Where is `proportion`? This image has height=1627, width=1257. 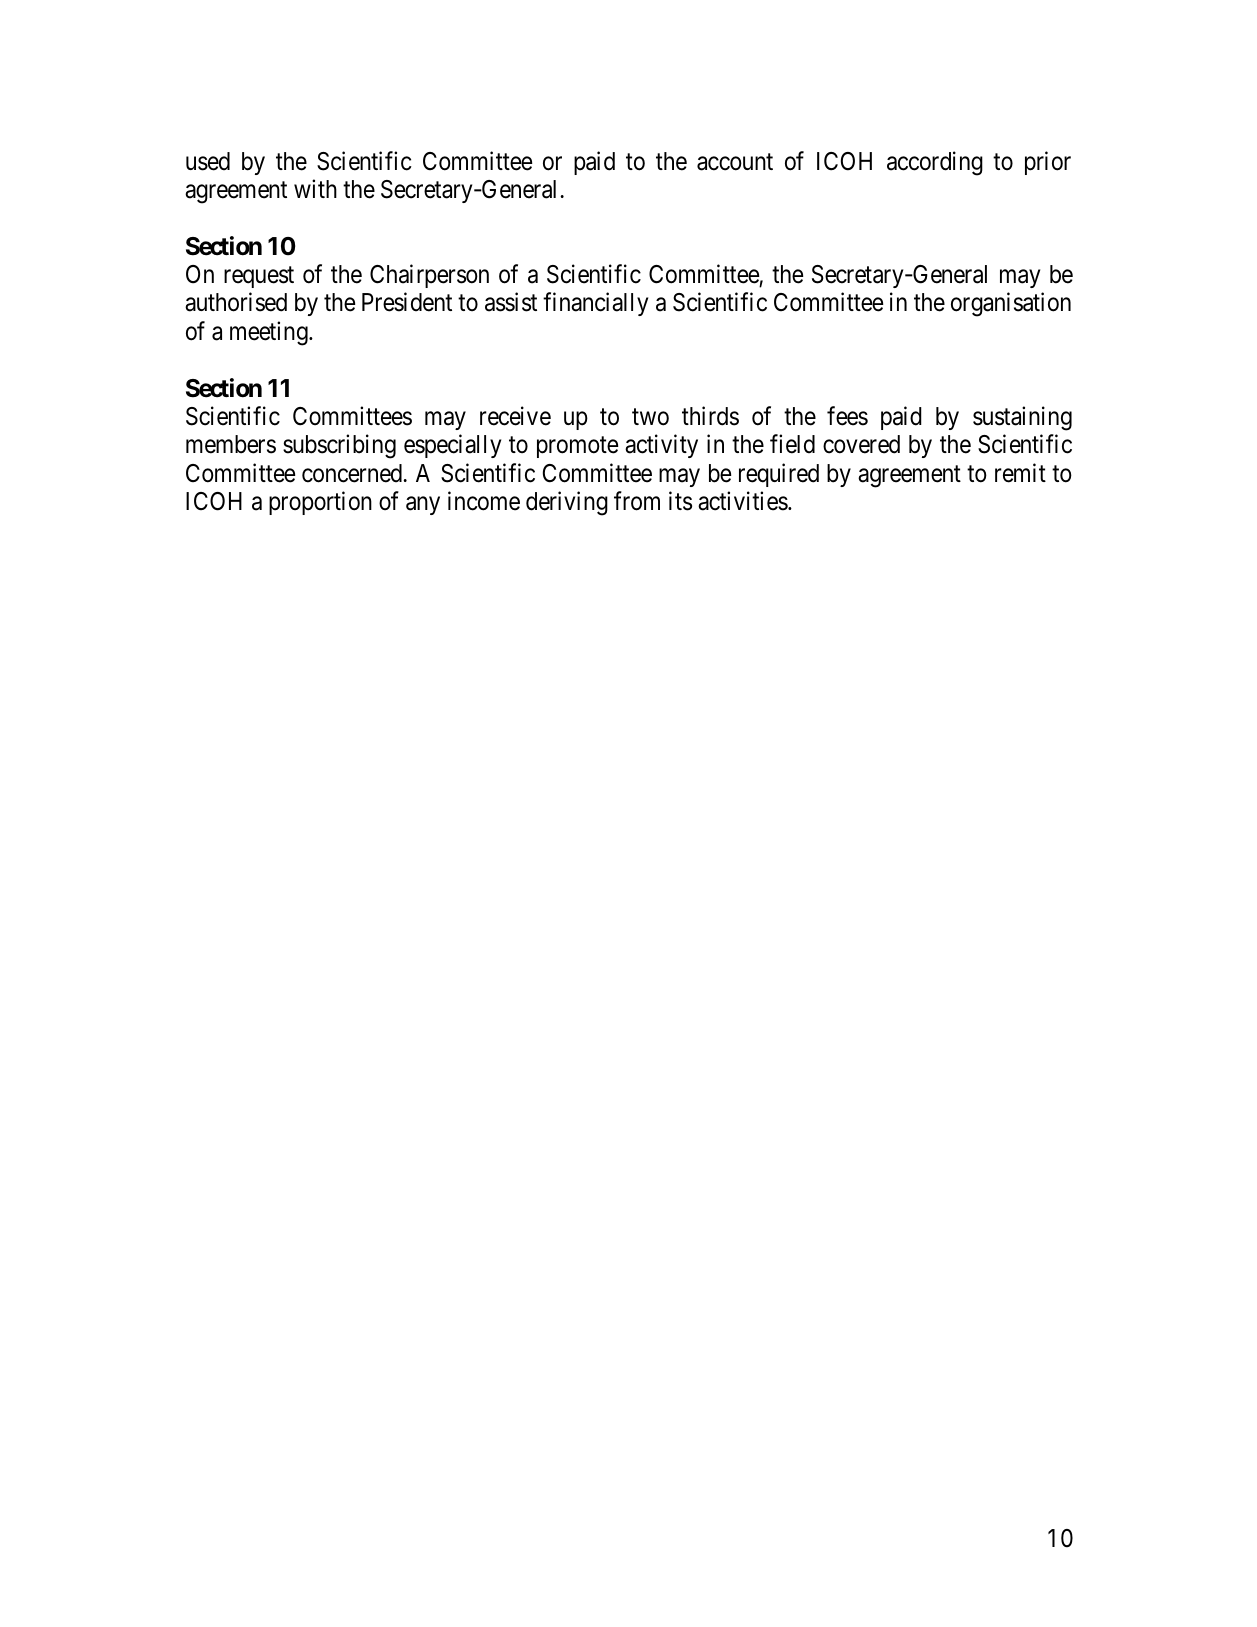
proportion is located at coordinates (320, 503).
